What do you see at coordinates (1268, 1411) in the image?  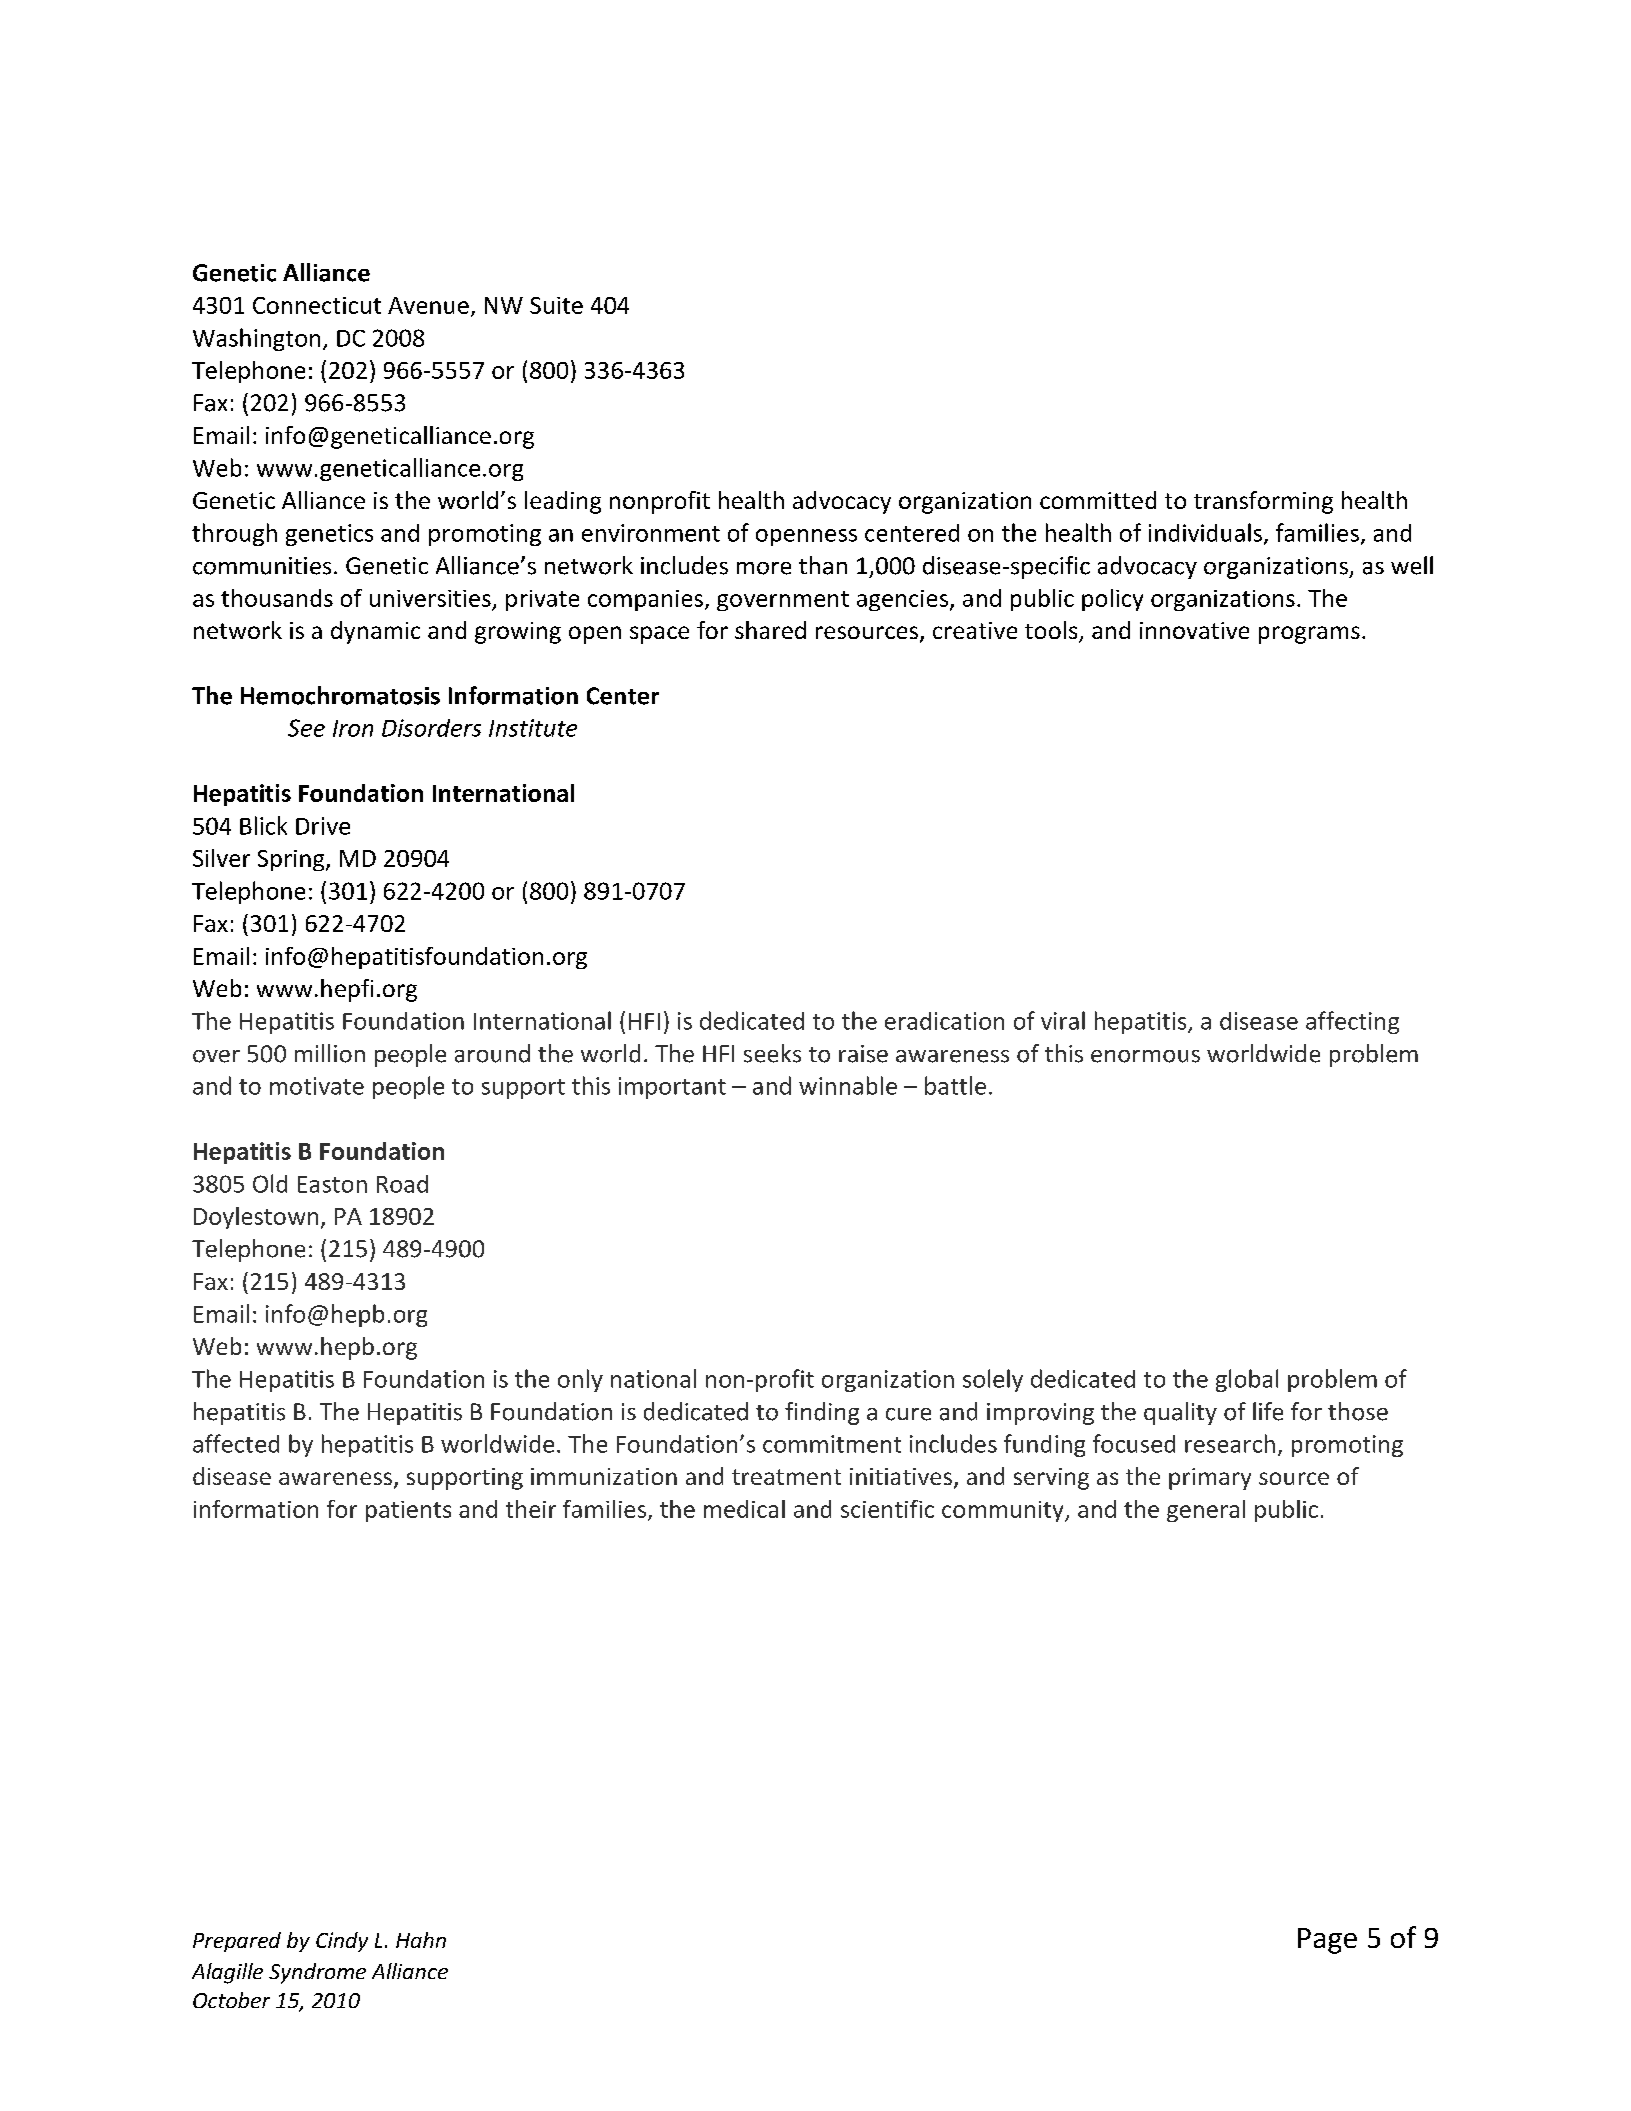 I see `life` at bounding box center [1268, 1411].
